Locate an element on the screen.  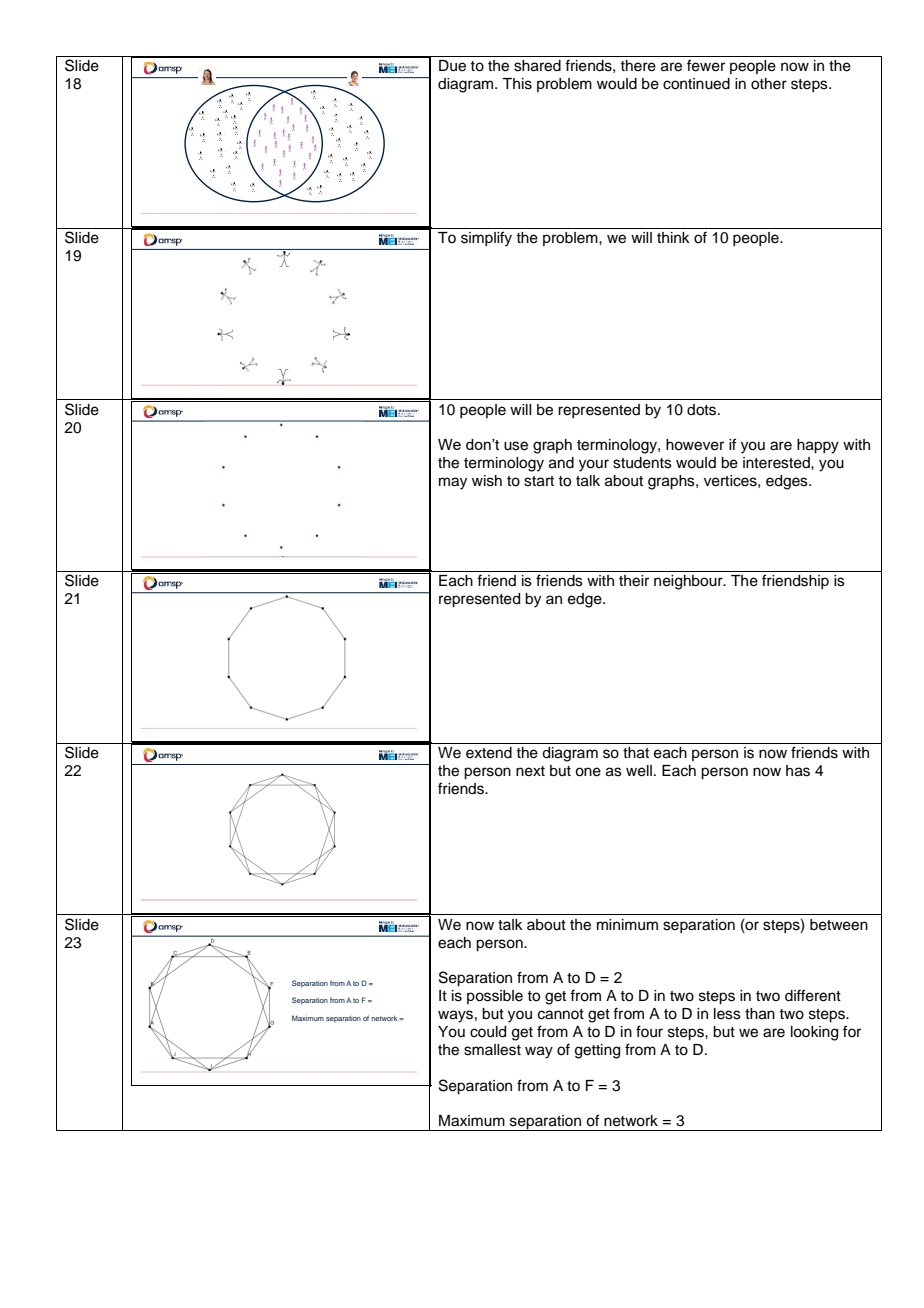
looking is located at coordinates (814, 1033).
